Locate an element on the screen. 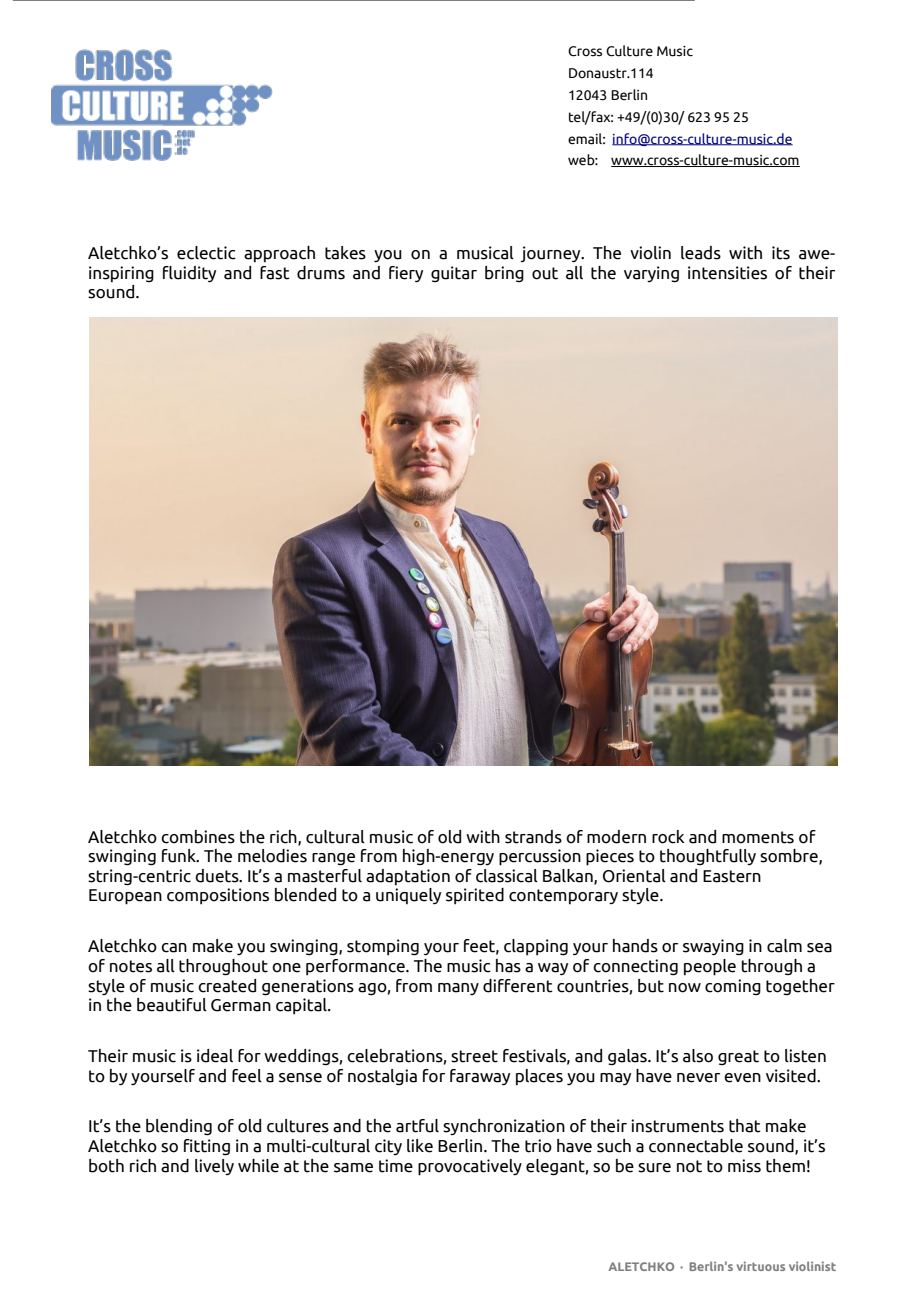 This screenshot has width=924, height=1308. moments is located at coordinates (758, 837).
